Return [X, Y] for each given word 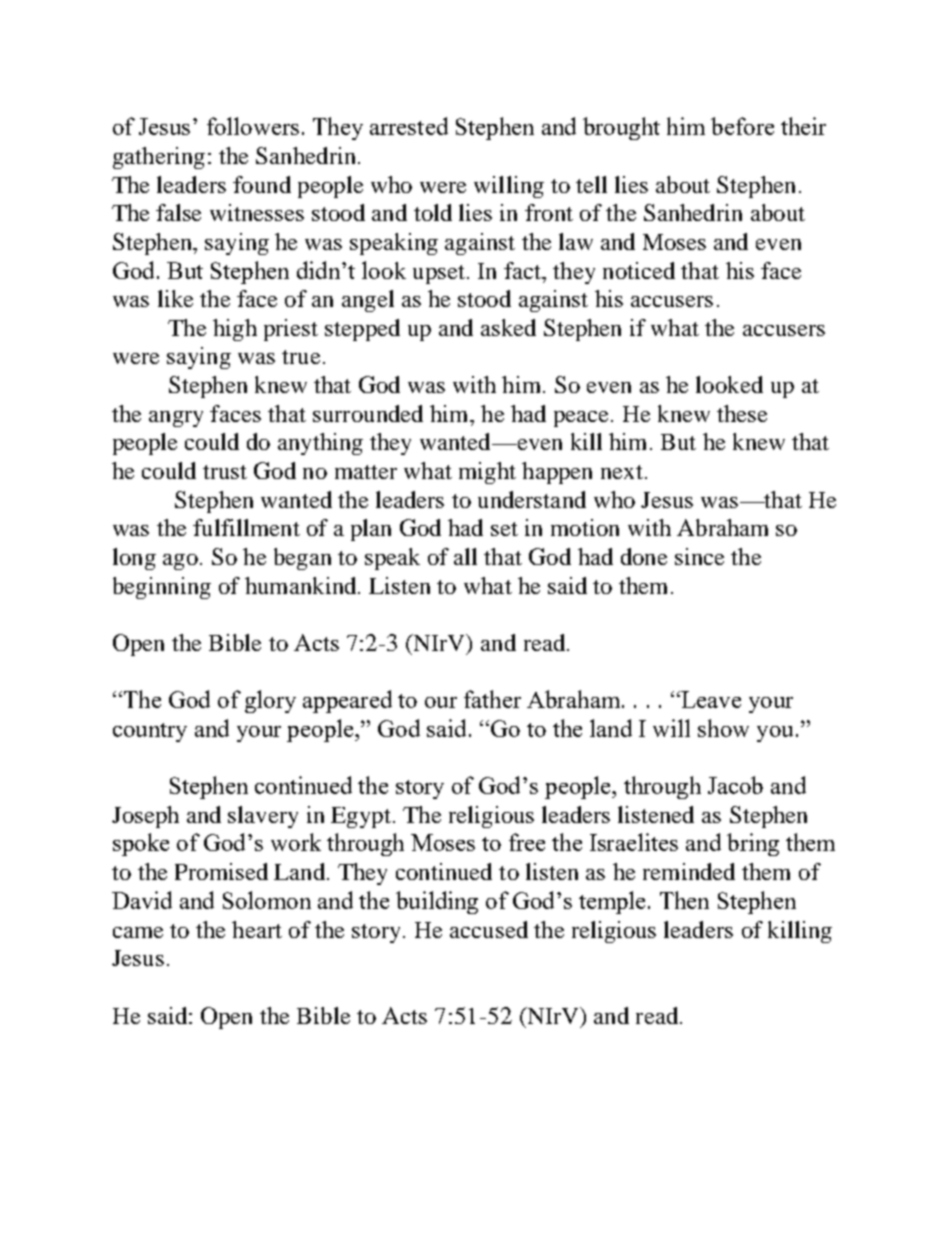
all [465, 556]
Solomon [267, 900]
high [235, 330]
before [742, 126]
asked [508, 327]
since [699, 556]
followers [253, 126]
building [437, 902]
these [742, 413]
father [492, 699]
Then [684, 900]
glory [270, 701]
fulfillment [246, 527]
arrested [409, 126]
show [723, 728]
